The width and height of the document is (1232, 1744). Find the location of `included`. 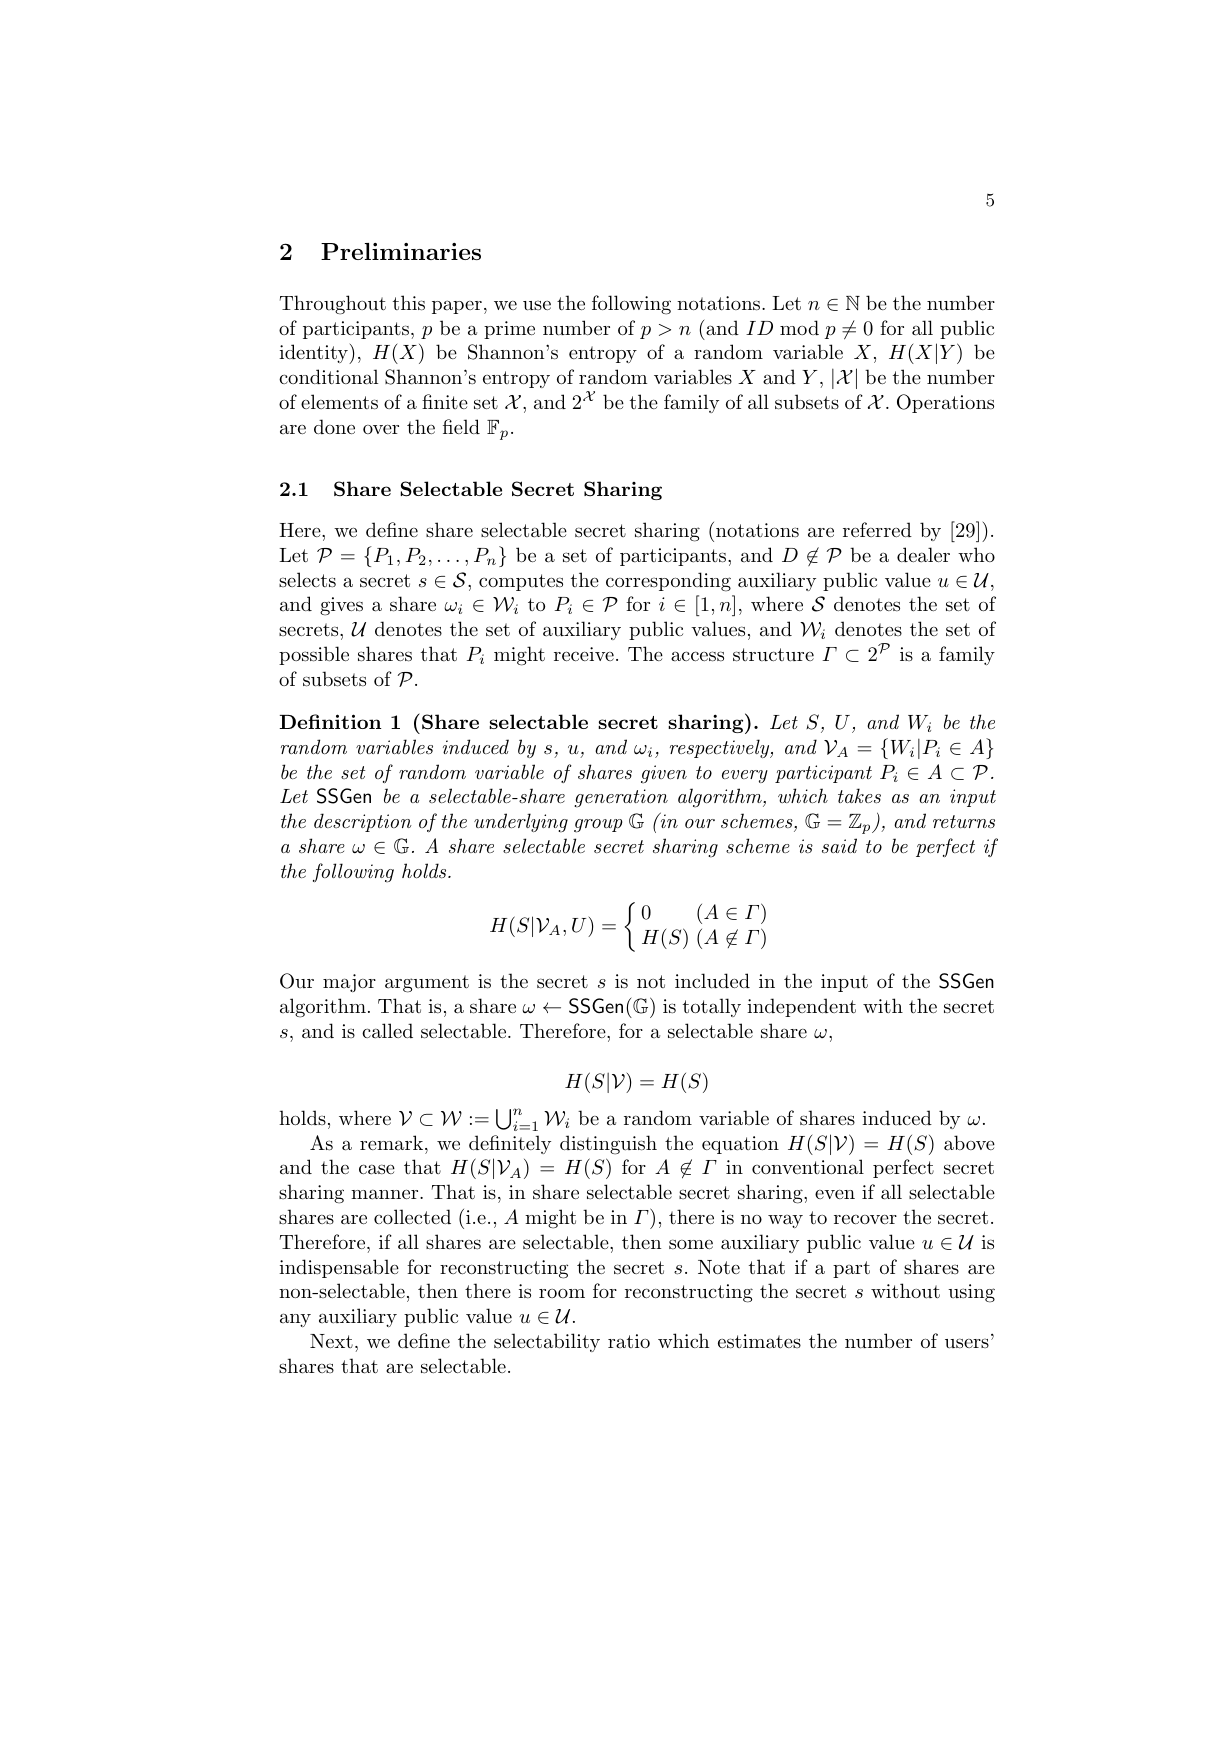

included is located at coordinates (712, 981).
